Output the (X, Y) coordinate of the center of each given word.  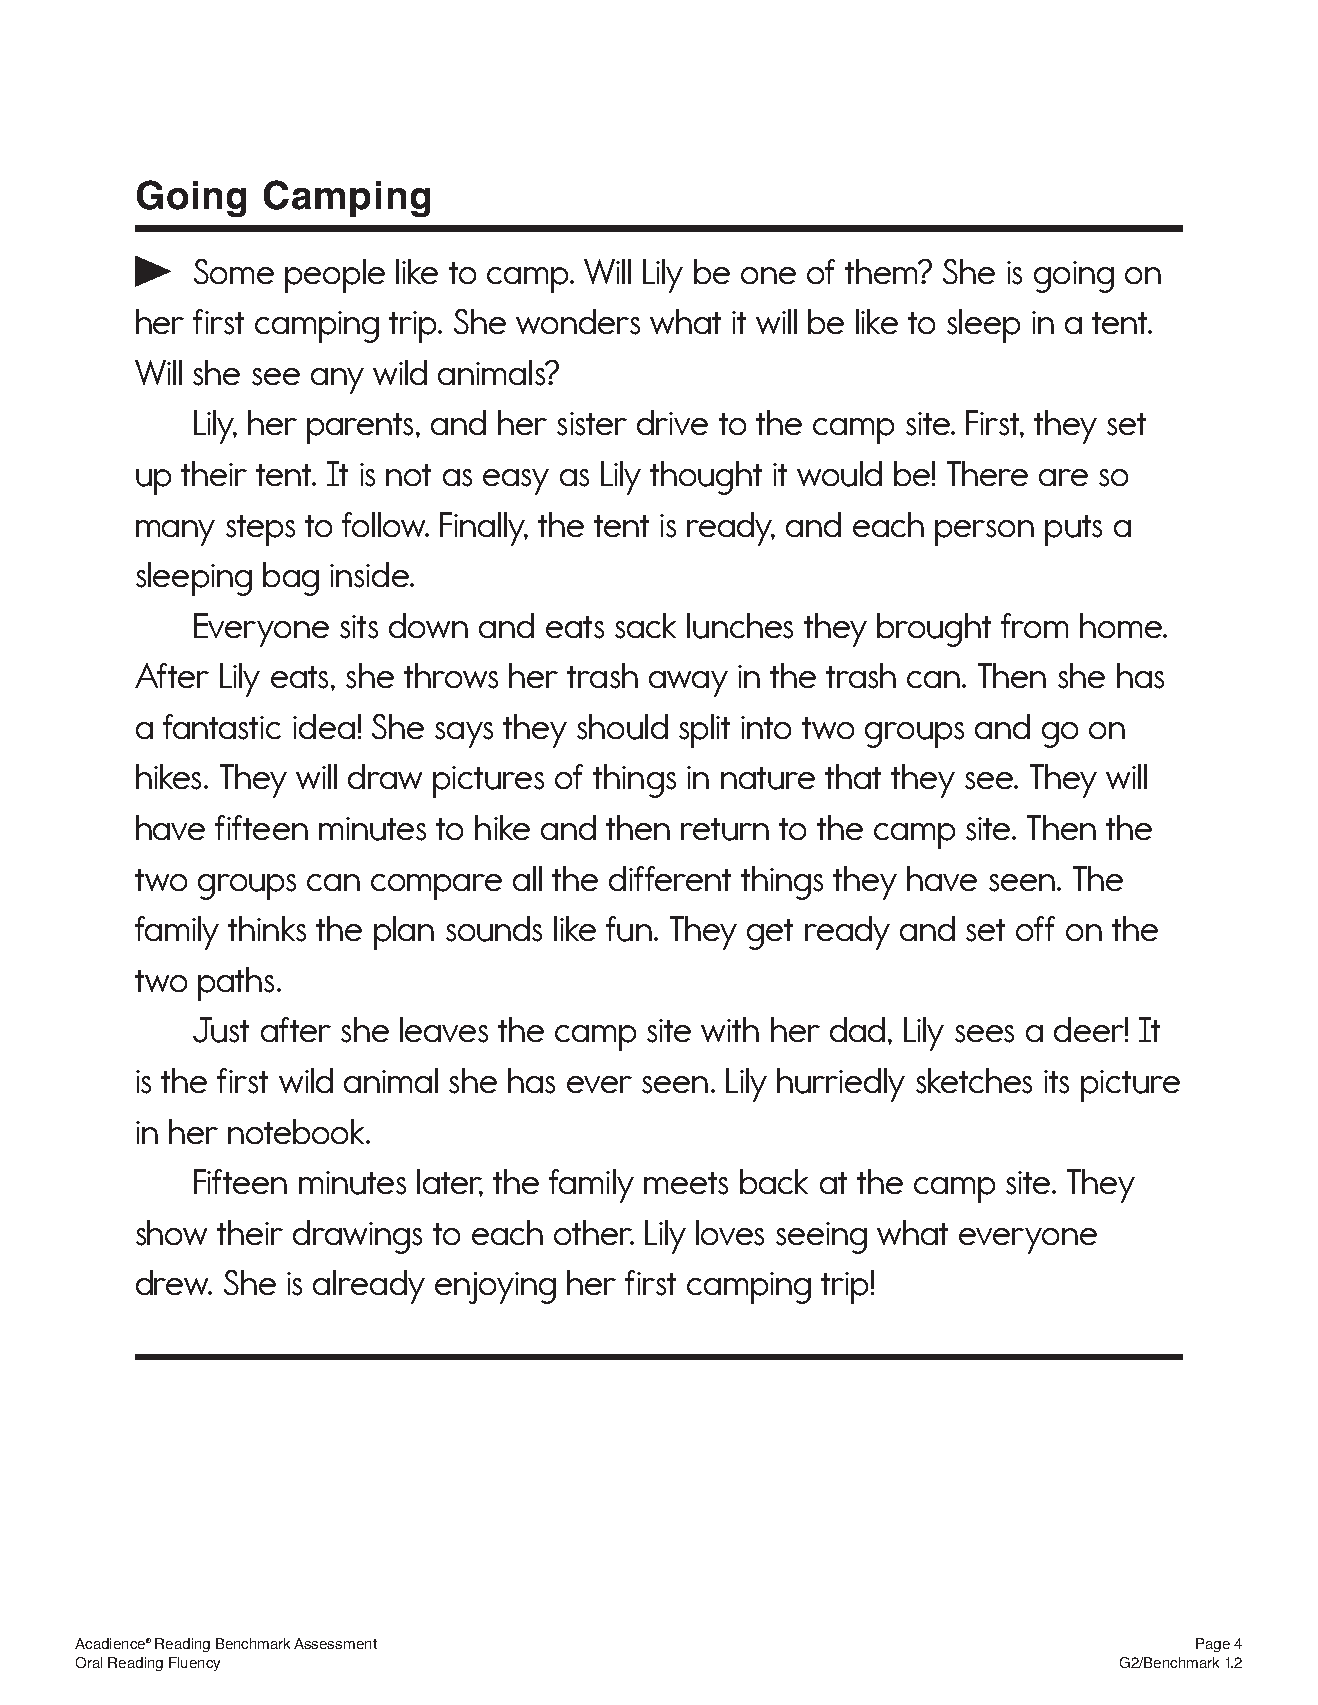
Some (234, 271)
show (171, 1233)
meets (686, 1183)
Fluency (194, 1664)
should (622, 727)
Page (1213, 1645)
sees (984, 1034)
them (882, 271)
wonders (578, 322)
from (1034, 625)
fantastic (222, 727)
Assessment (335, 1643)
